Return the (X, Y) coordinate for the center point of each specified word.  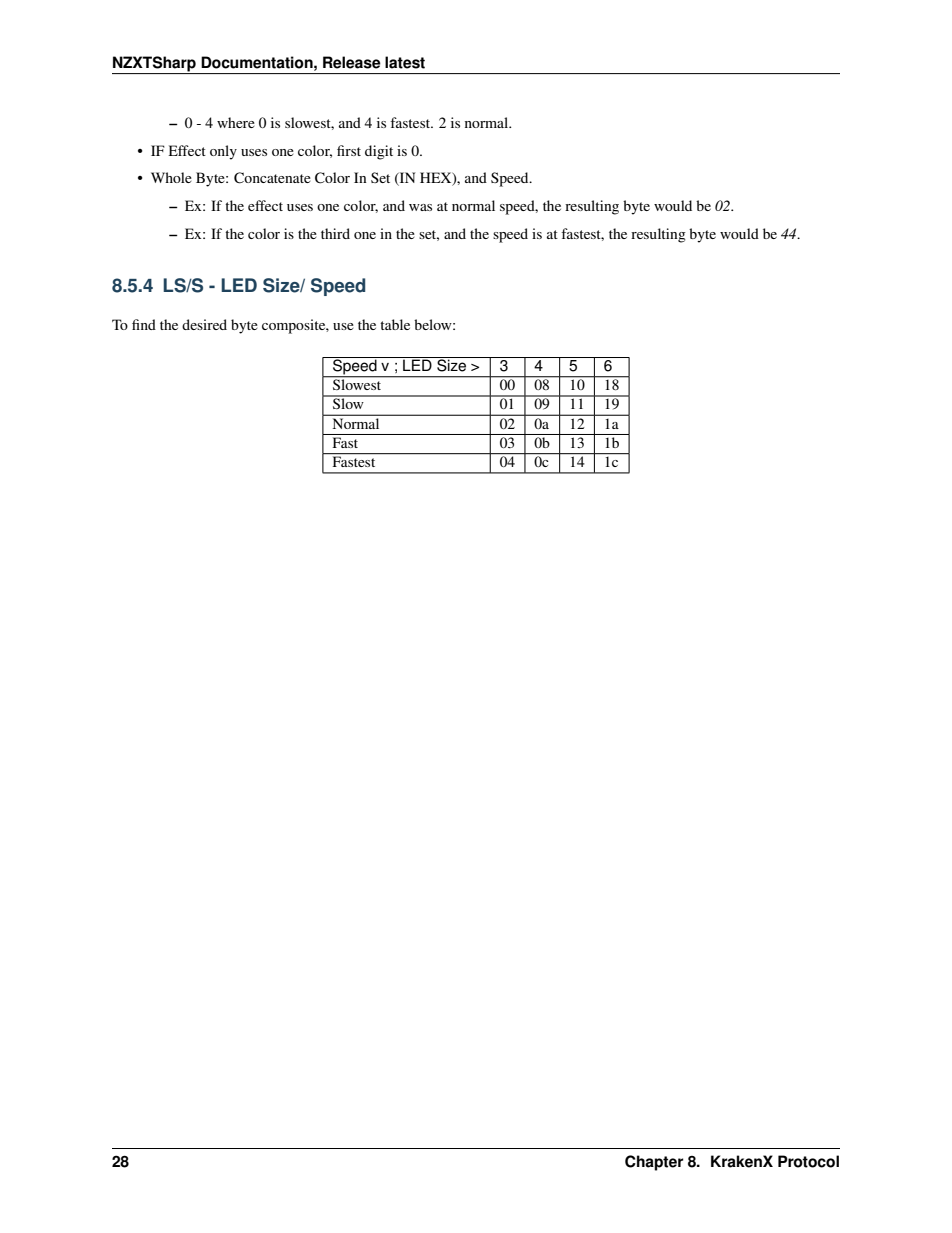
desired (204, 324)
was (420, 207)
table (395, 324)
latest (405, 62)
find (144, 324)
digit (379, 152)
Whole (171, 177)
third (335, 233)
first (349, 150)
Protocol (808, 1161)
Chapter (654, 1163)
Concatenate (272, 178)
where (236, 122)
